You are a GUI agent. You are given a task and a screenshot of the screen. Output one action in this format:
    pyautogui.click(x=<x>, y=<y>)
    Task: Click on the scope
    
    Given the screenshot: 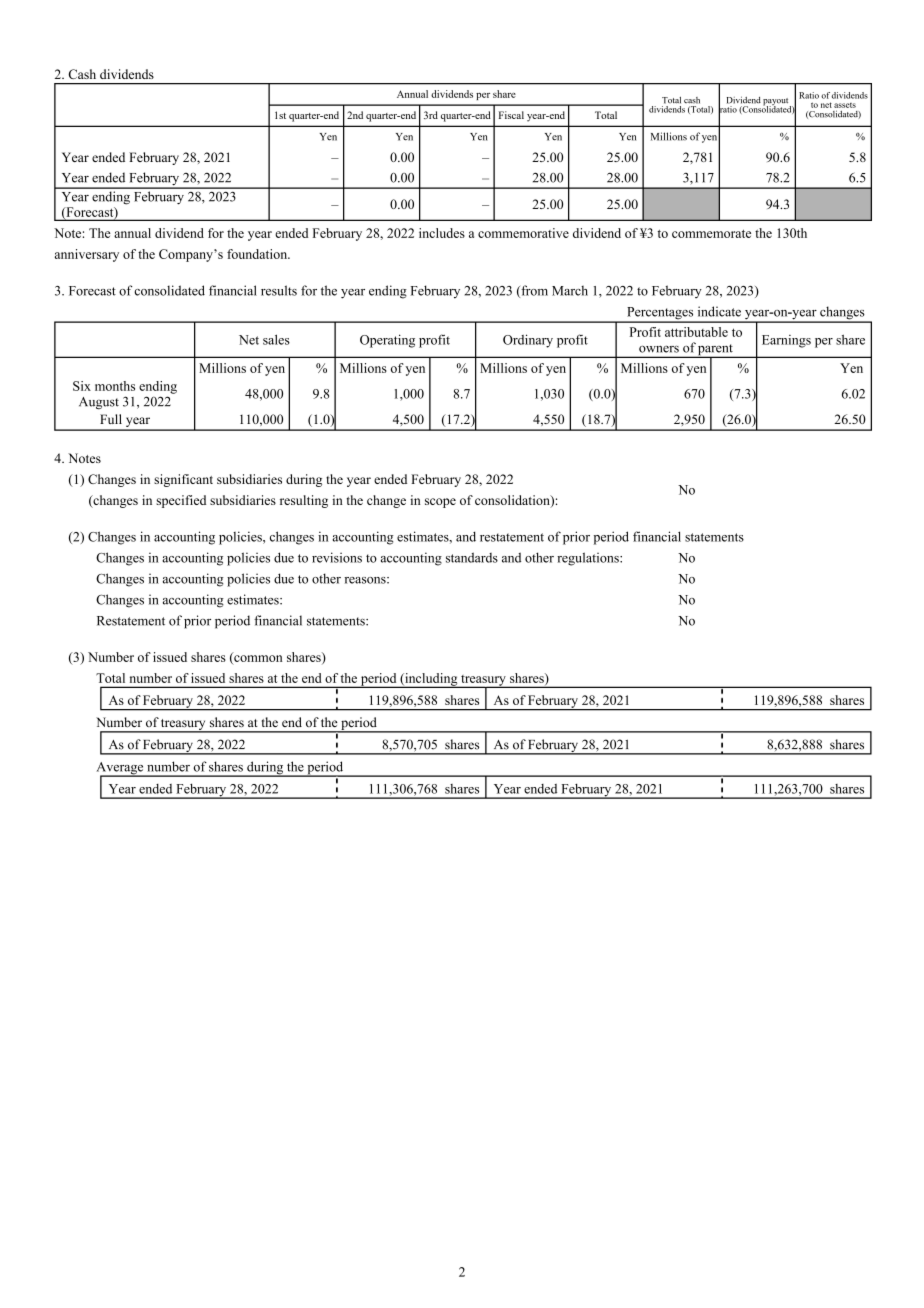 What is the action you would take?
    pyautogui.click(x=440, y=503)
